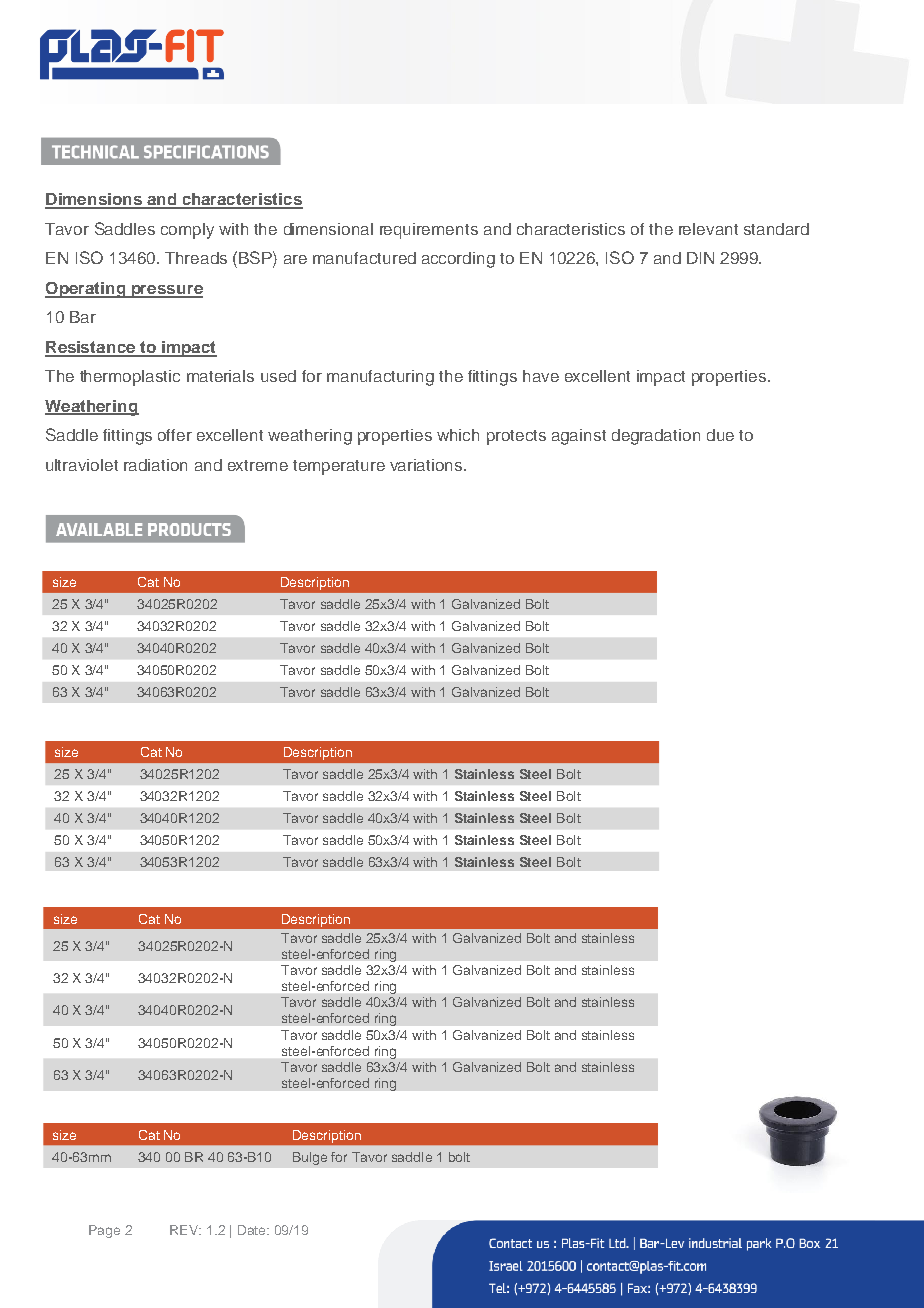 The width and height of the screenshot is (924, 1308). I want to click on relevant, so click(708, 229).
